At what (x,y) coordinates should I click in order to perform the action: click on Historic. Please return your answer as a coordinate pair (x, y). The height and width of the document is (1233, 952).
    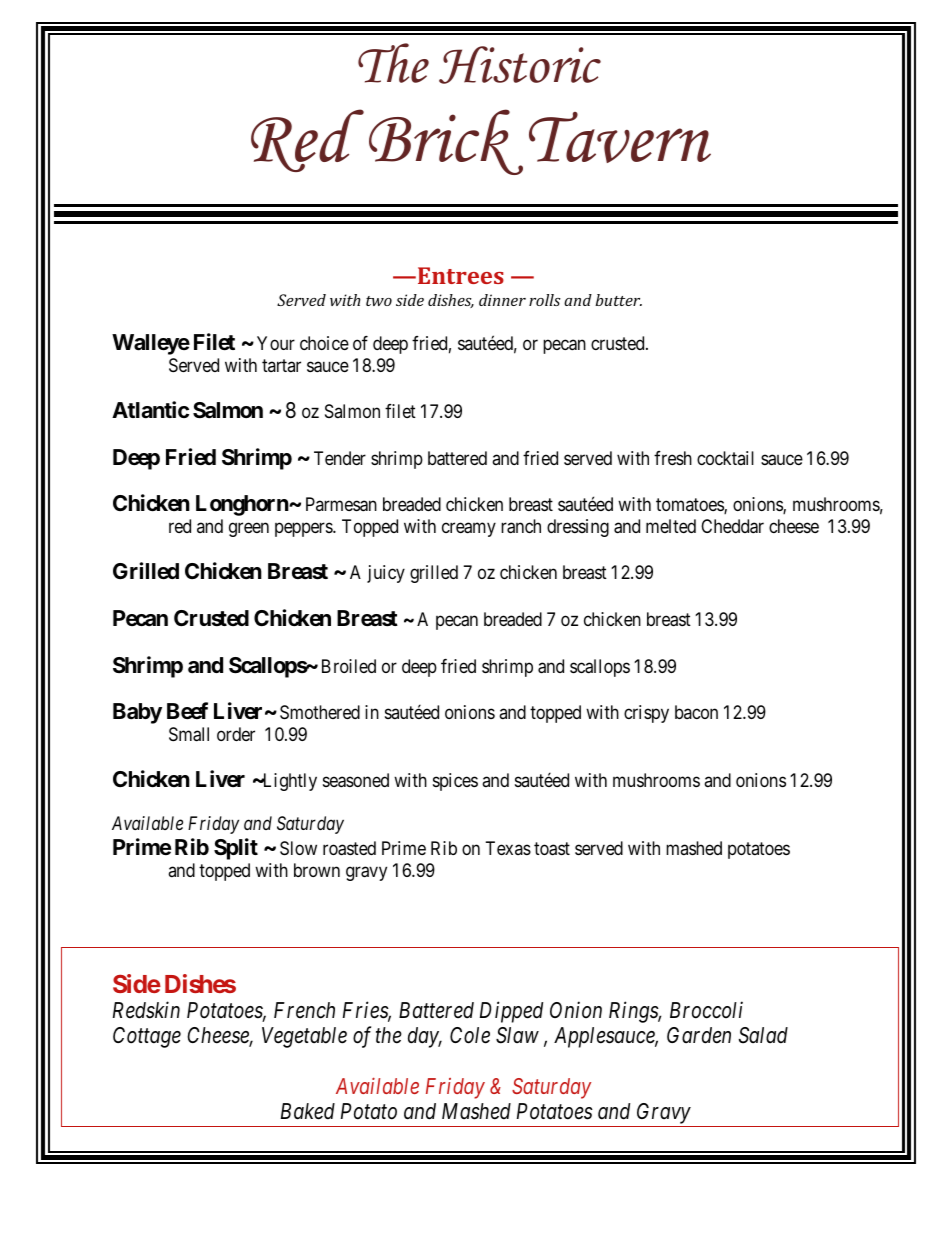
    Looking at the image, I should click on (520, 65).
